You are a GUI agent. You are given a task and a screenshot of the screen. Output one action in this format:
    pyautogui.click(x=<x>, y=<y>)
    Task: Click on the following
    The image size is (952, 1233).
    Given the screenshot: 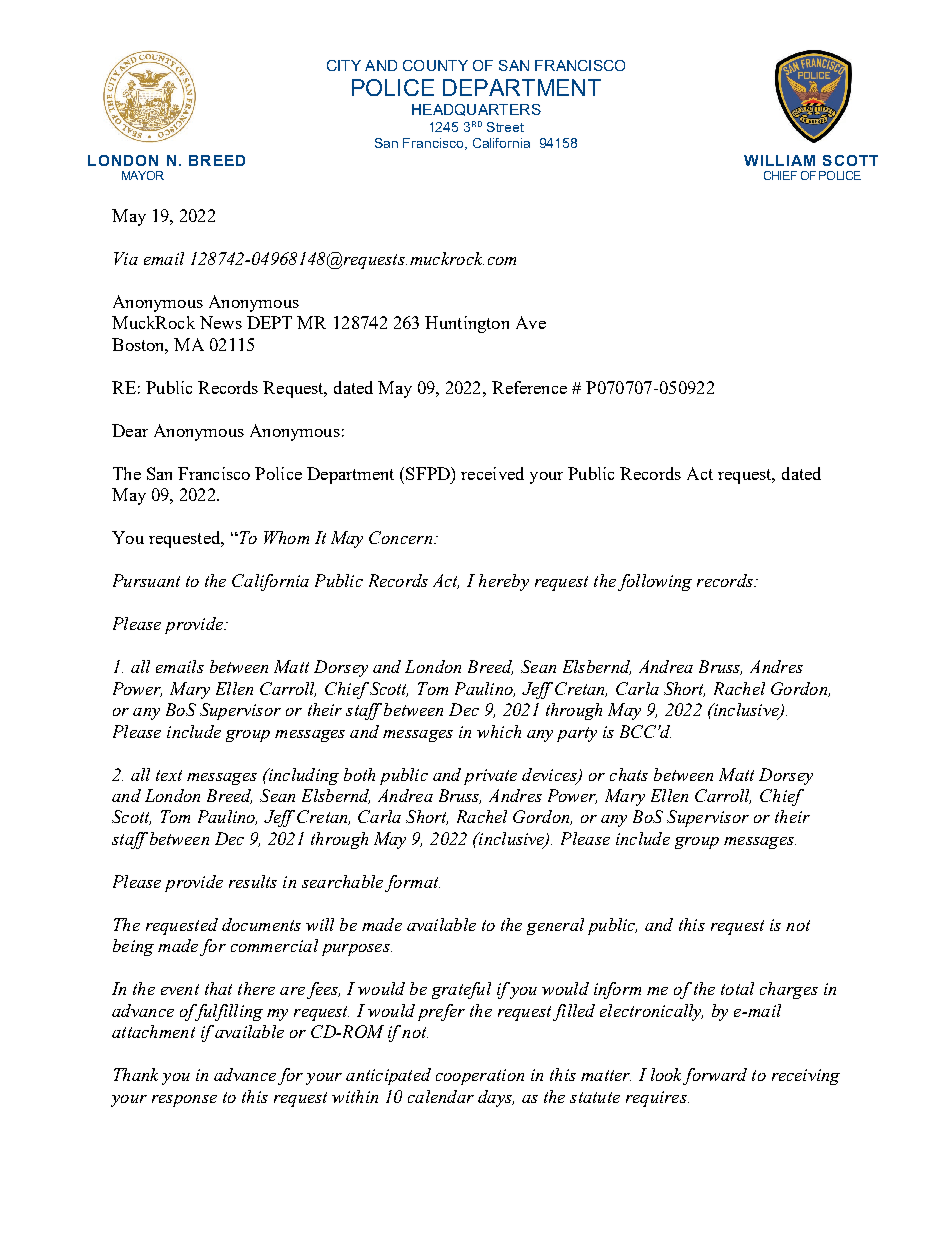 What is the action you would take?
    pyautogui.click(x=655, y=582)
